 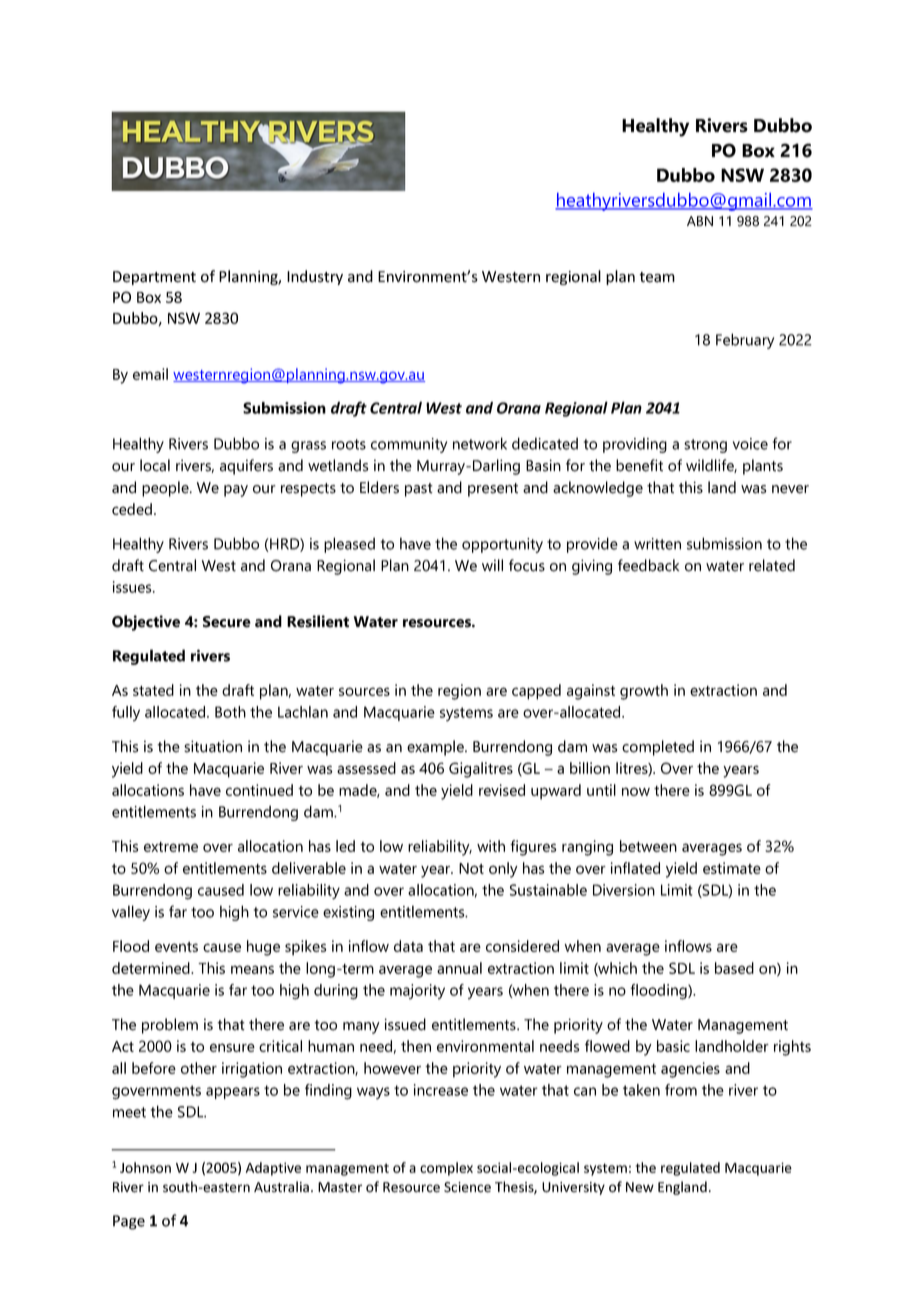 I want to click on present, so click(x=493, y=490).
